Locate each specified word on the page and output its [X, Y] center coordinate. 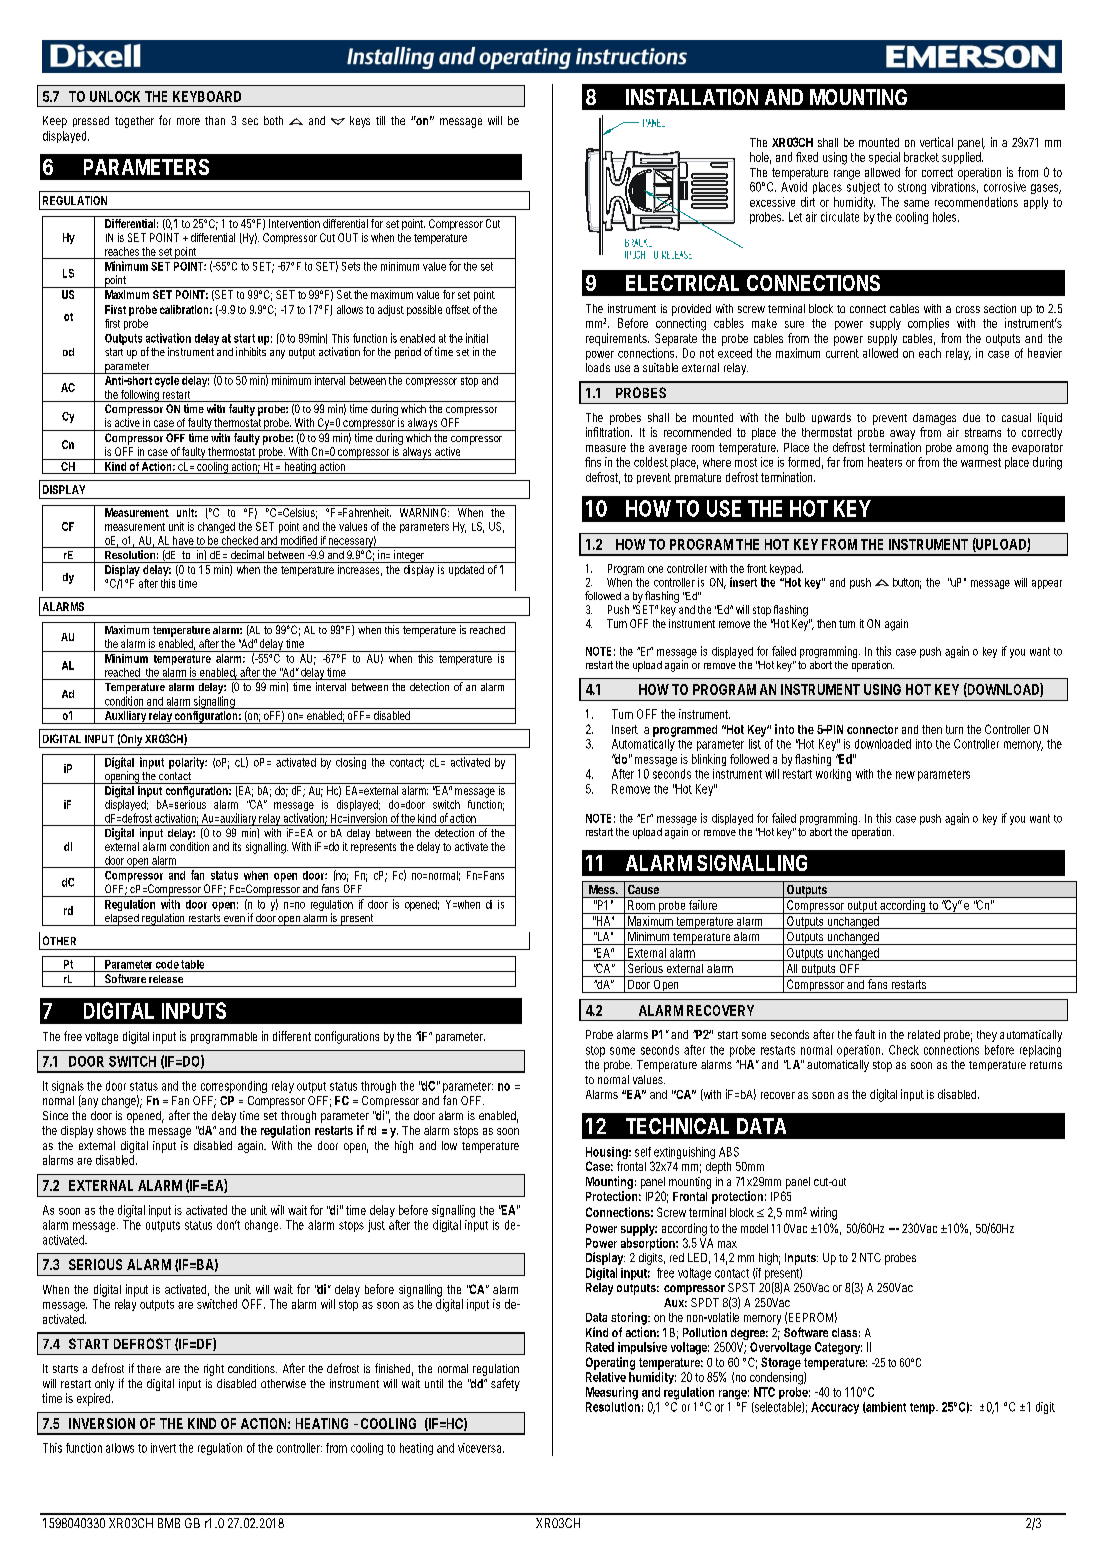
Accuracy [835, 1408]
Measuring [612, 1393]
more [188, 121]
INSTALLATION [692, 97]
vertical [936, 142]
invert [163, 1448]
